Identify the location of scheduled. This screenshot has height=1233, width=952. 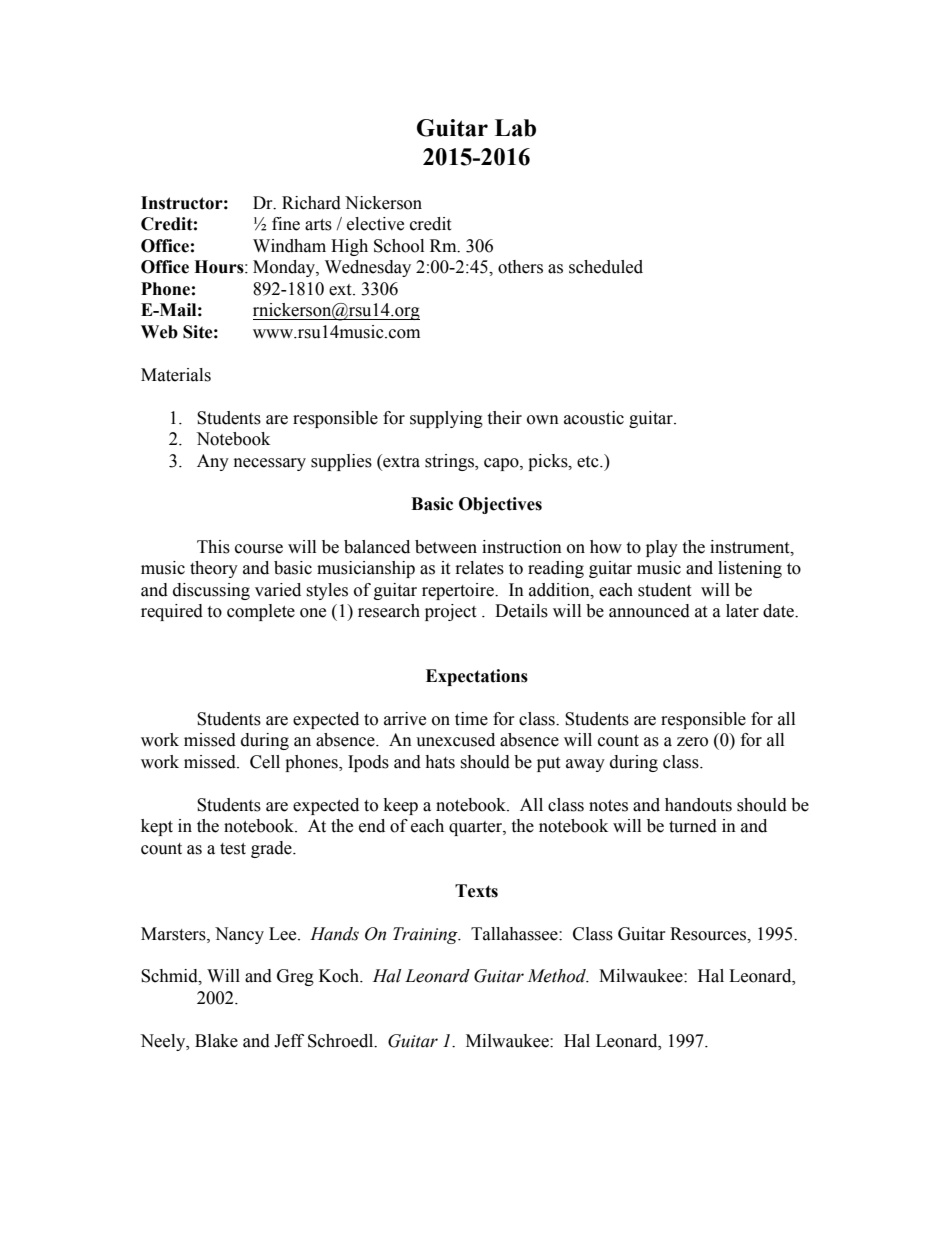
(606, 267).
